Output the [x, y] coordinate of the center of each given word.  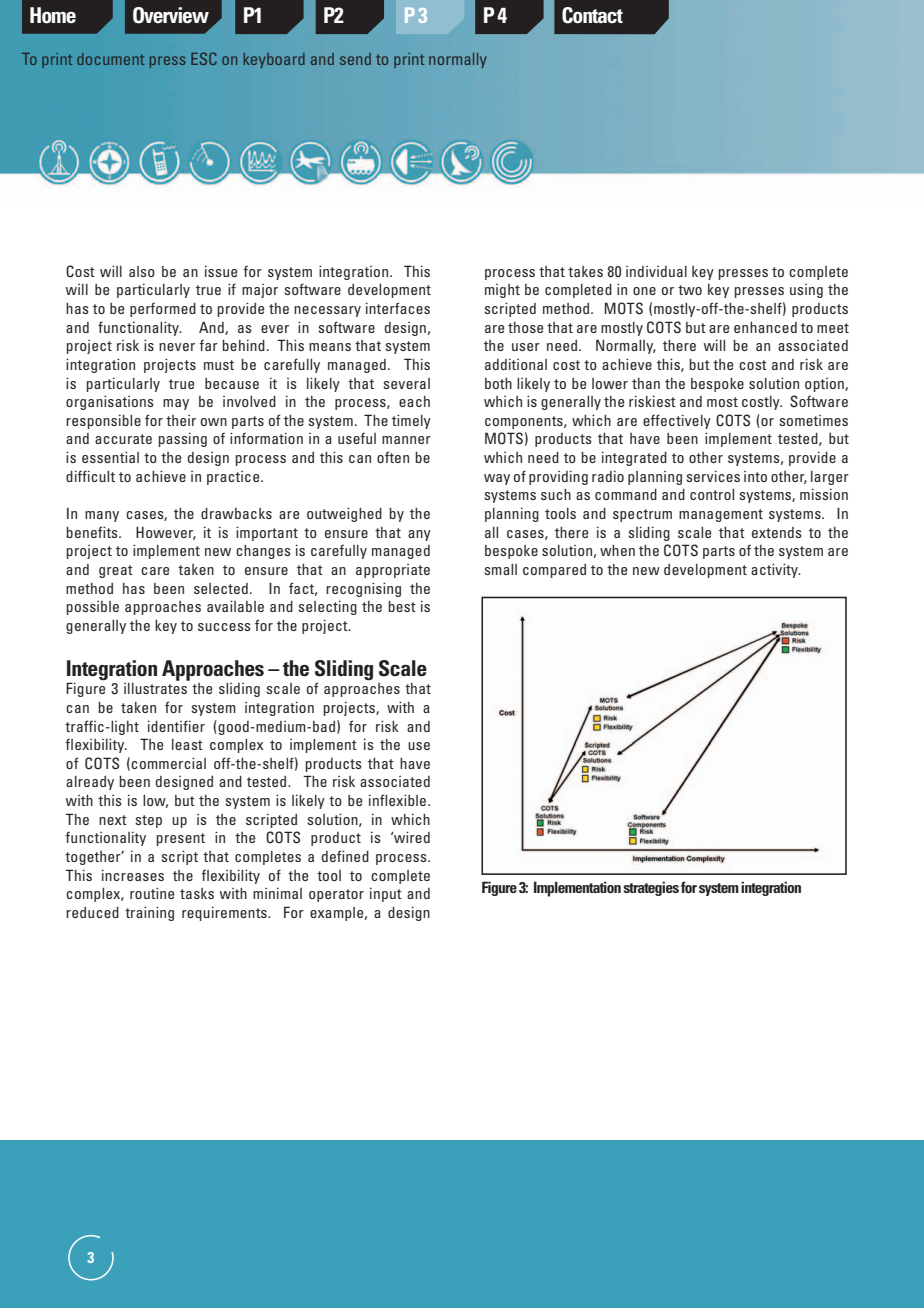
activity [775, 570]
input [386, 894]
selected [221, 588]
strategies [651, 888]
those [525, 327]
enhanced [765, 327]
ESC [204, 58]
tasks [197, 893]
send [355, 59]
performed [163, 309]
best [402, 606]
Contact [592, 15]
